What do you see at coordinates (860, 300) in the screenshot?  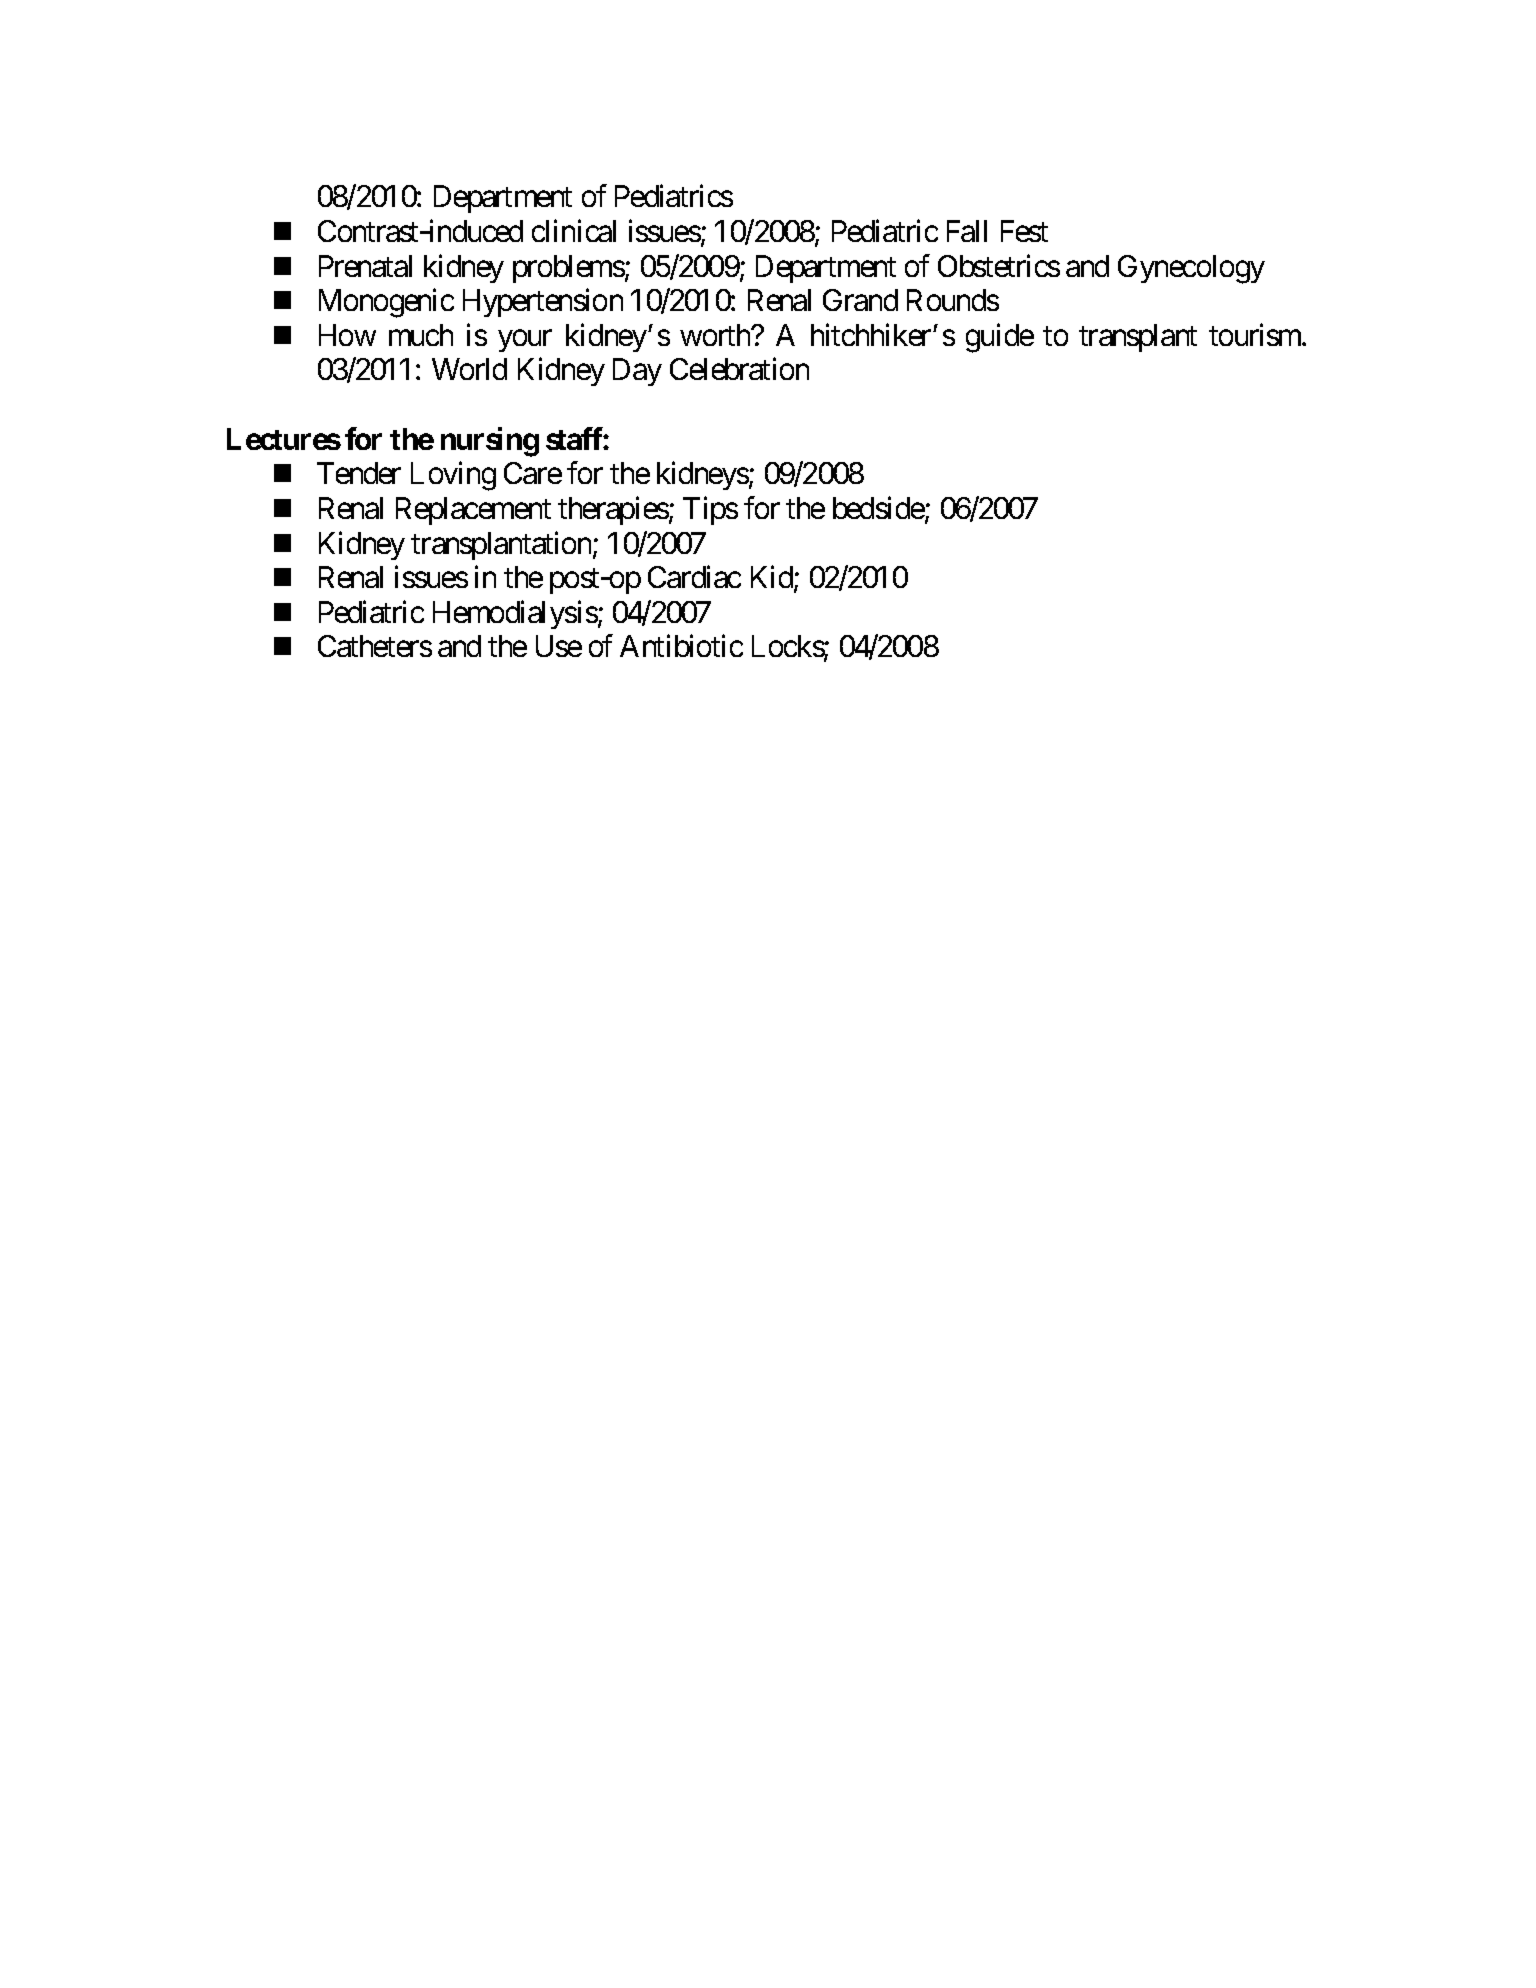 I see `Grand` at bounding box center [860, 300].
